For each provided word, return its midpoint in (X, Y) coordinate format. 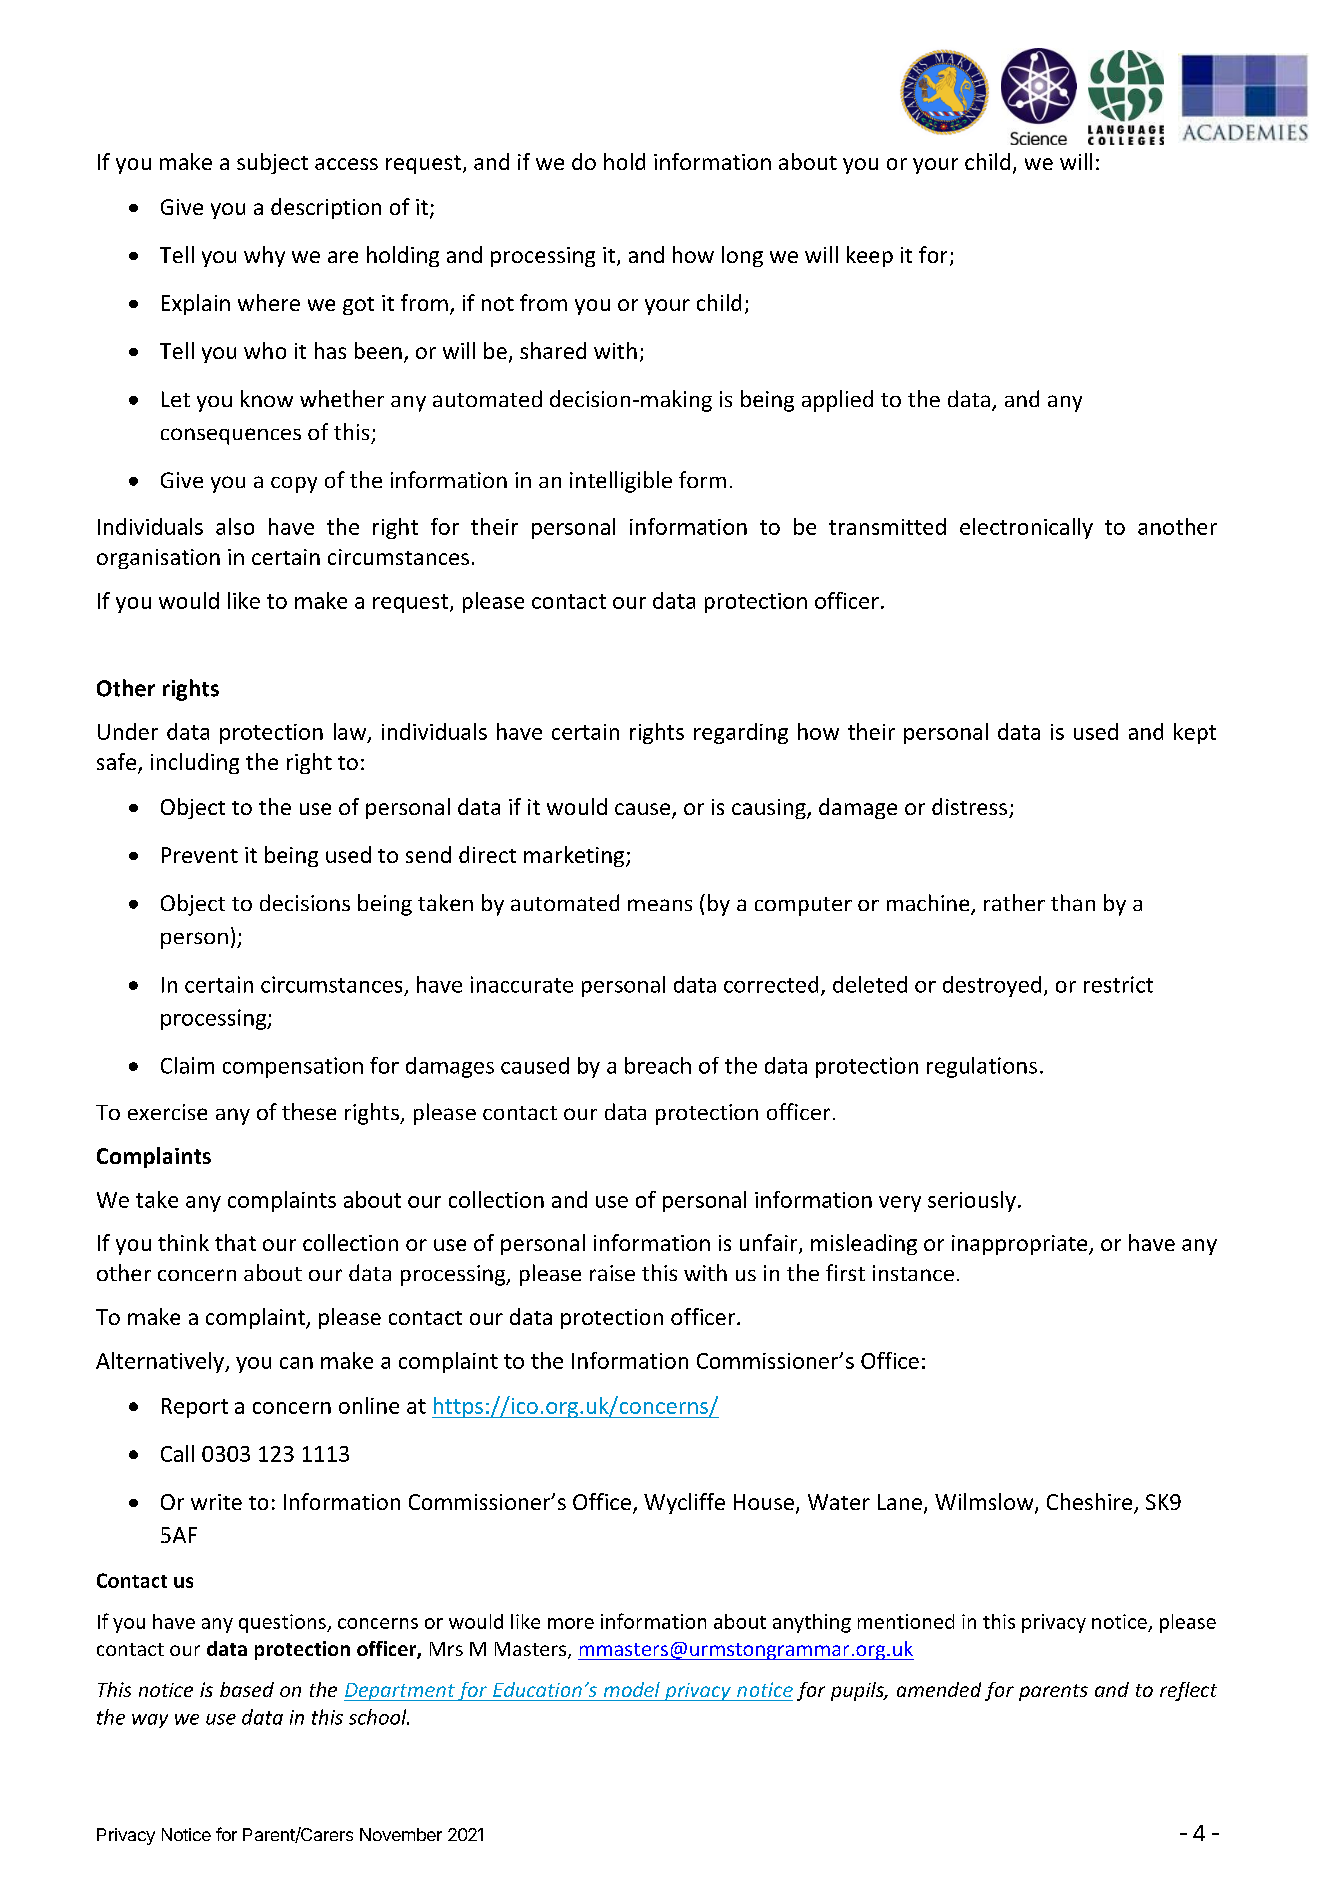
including (195, 763)
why (264, 256)
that (235, 1242)
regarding (741, 733)
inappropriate (1021, 1245)
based (247, 1689)
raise (612, 1273)
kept (1195, 733)
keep (870, 256)
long (742, 256)
